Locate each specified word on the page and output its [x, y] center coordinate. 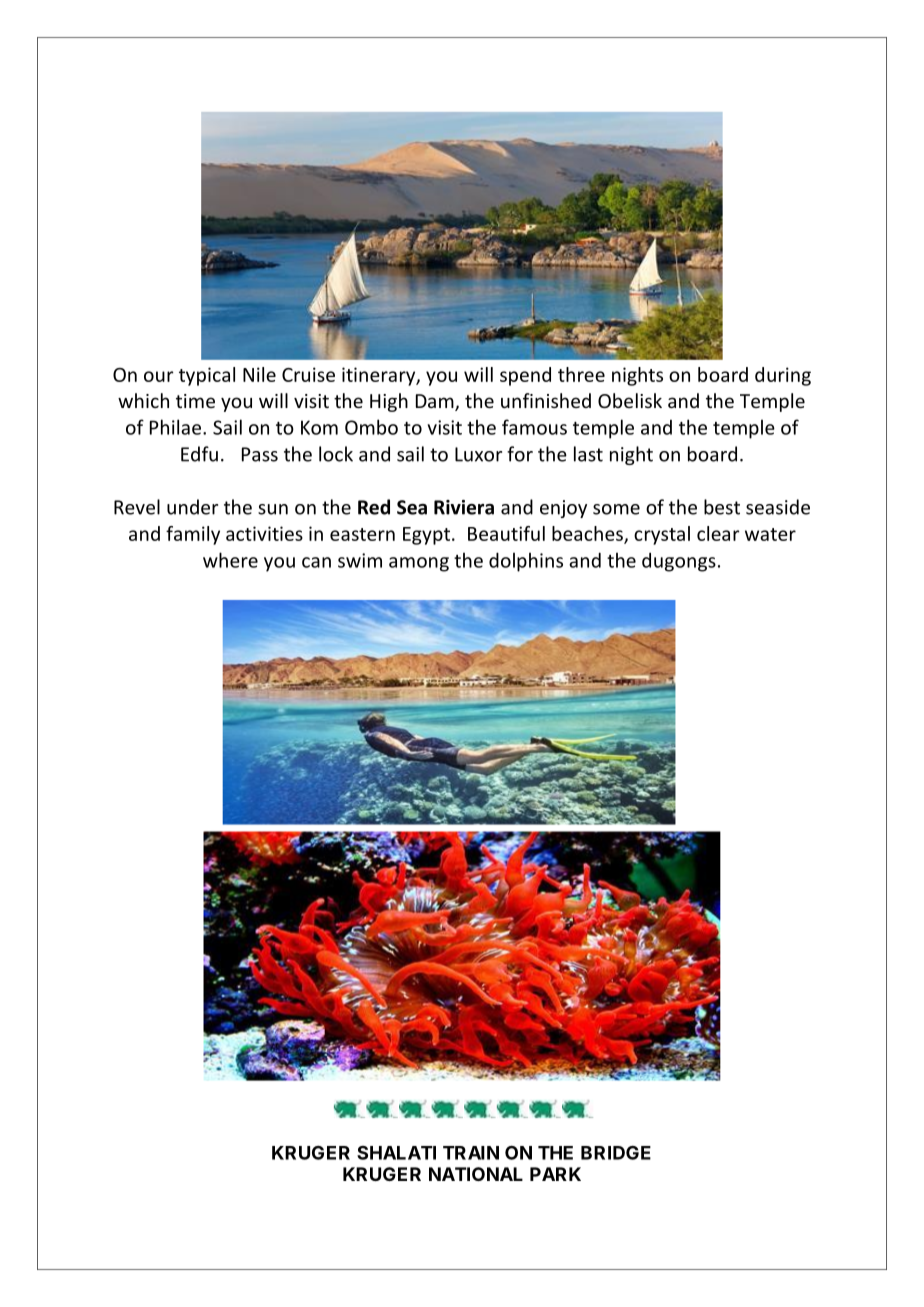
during [783, 376]
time [195, 401]
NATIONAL [476, 1174]
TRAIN [471, 1153]
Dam [436, 402]
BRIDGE [616, 1153]
